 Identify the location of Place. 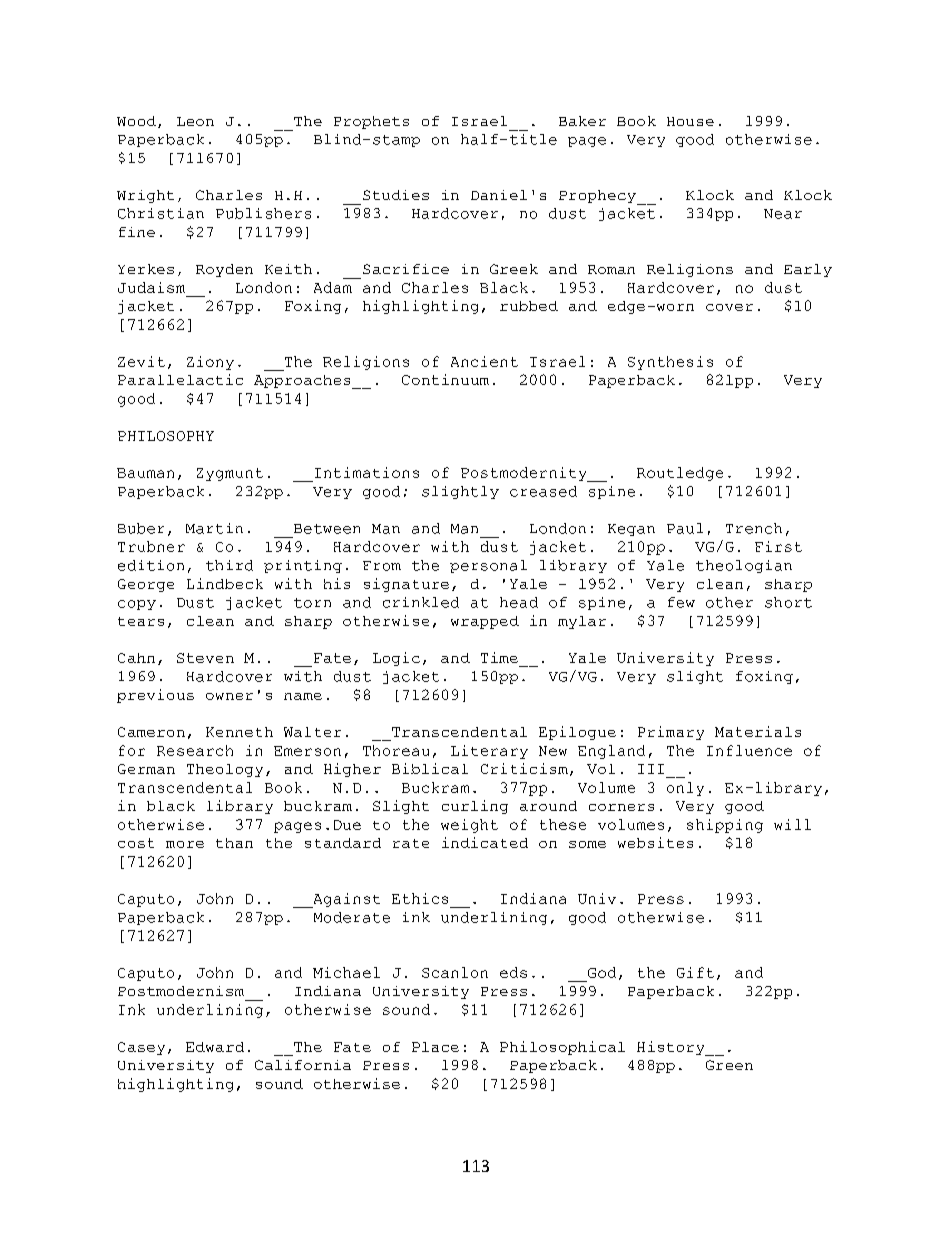
(435, 1047).
